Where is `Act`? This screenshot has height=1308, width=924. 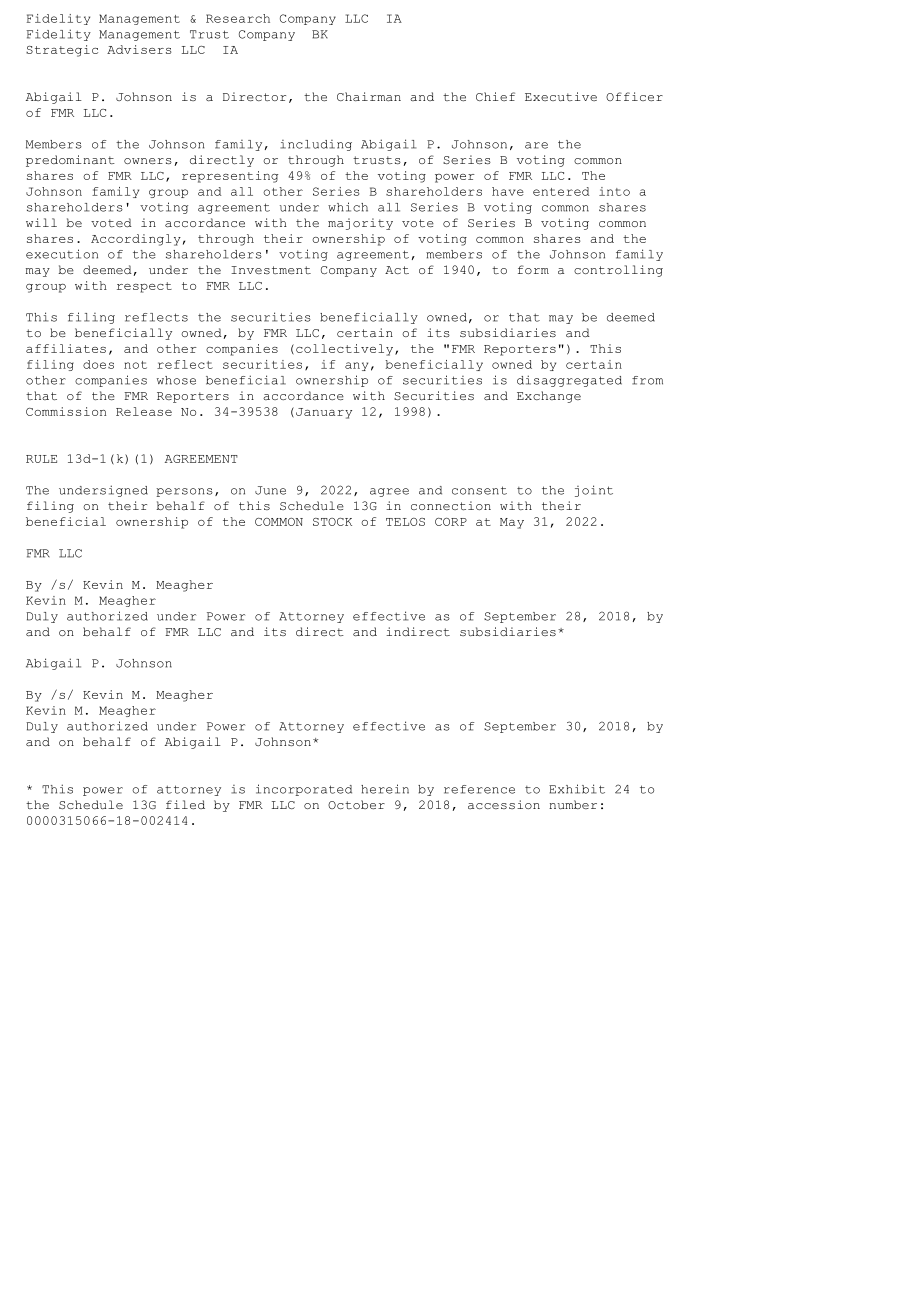
Act is located at coordinates (397, 270).
